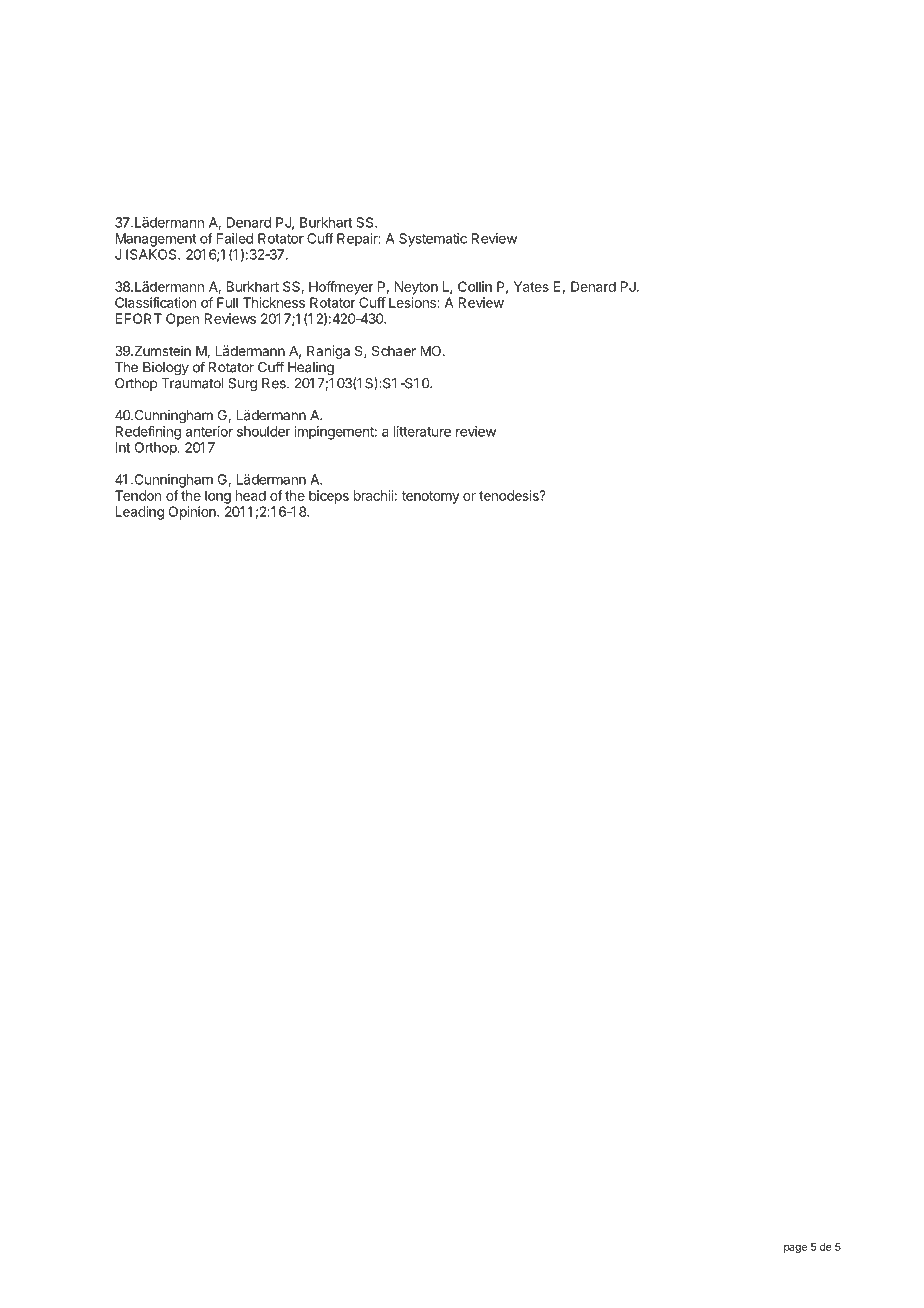 The width and height of the document is (924, 1308). Describe the element at coordinates (795, 1249) in the document. I see `page` at that location.
